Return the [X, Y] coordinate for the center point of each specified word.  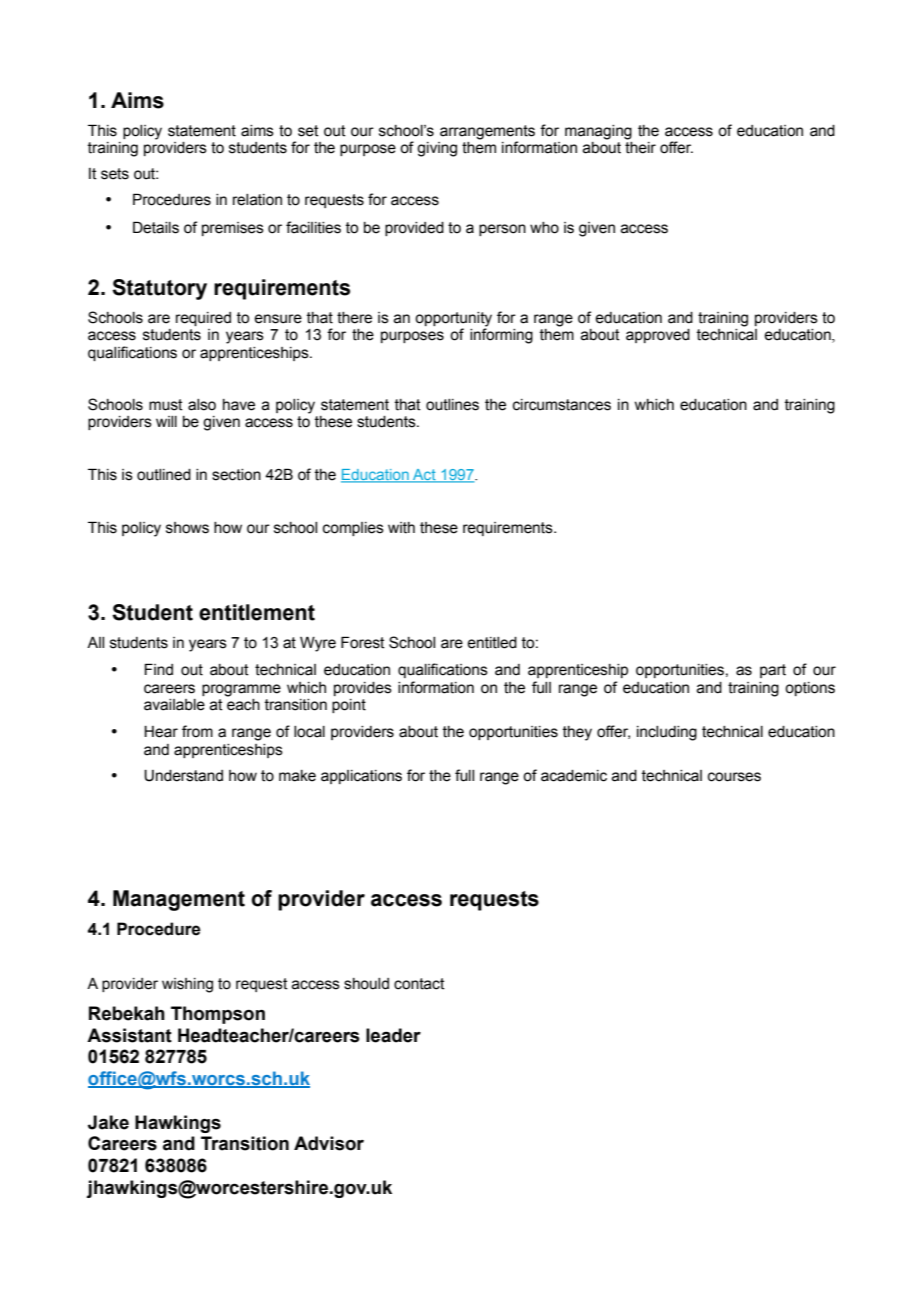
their [640, 146]
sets [115, 174]
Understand [183, 776]
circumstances [562, 405]
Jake [108, 1122]
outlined [164, 475]
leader [393, 1035]
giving [437, 149]
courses [734, 777]
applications [361, 777]
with [401, 528]
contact [419, 984]
